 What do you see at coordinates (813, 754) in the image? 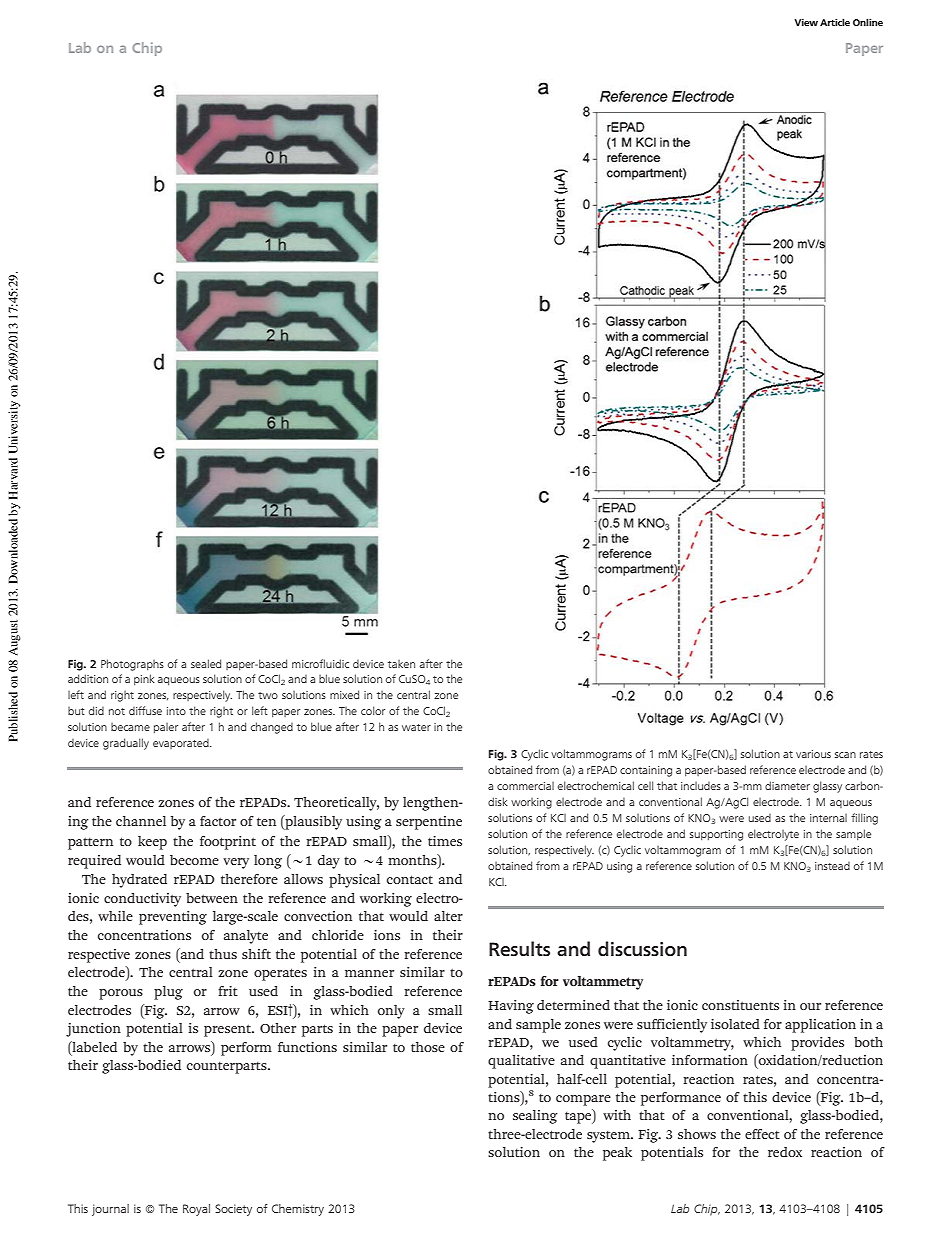
I see `various` at bounding box center [813, 754].
